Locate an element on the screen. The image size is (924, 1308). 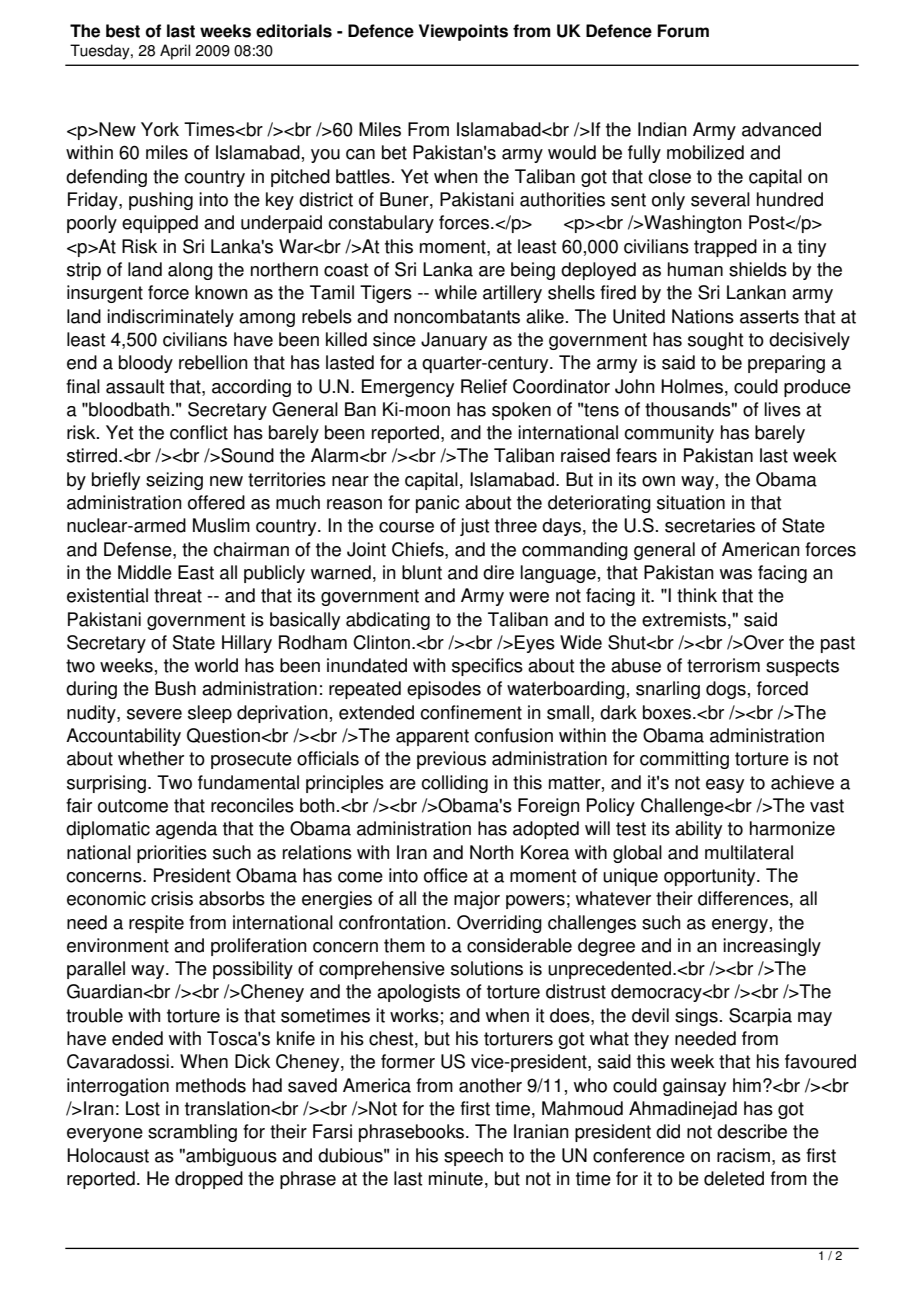
whether is located at coordinates (151, 758).
